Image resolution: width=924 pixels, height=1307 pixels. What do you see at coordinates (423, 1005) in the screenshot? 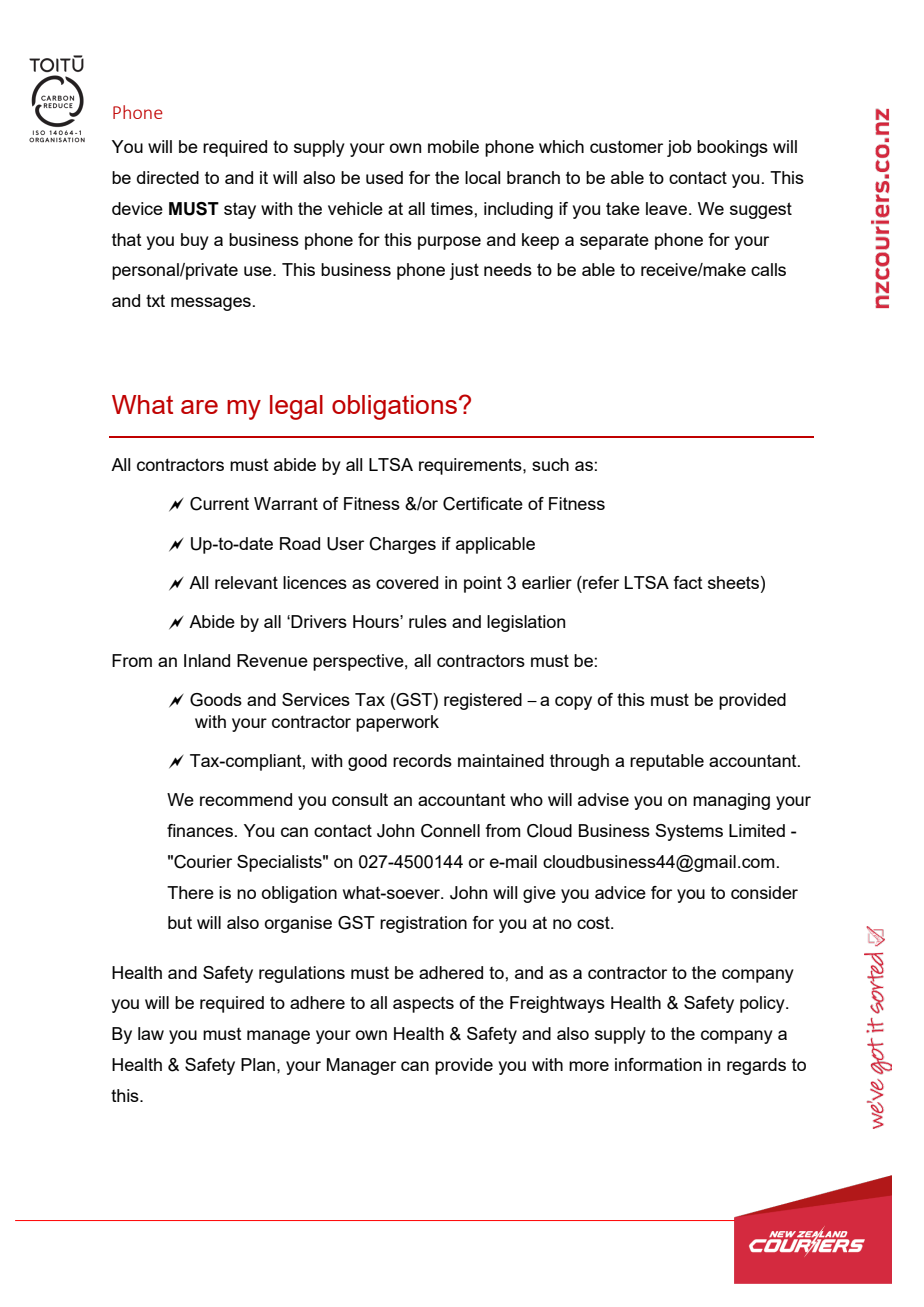
I see `aspects` at bounding box center [423, 1005].
